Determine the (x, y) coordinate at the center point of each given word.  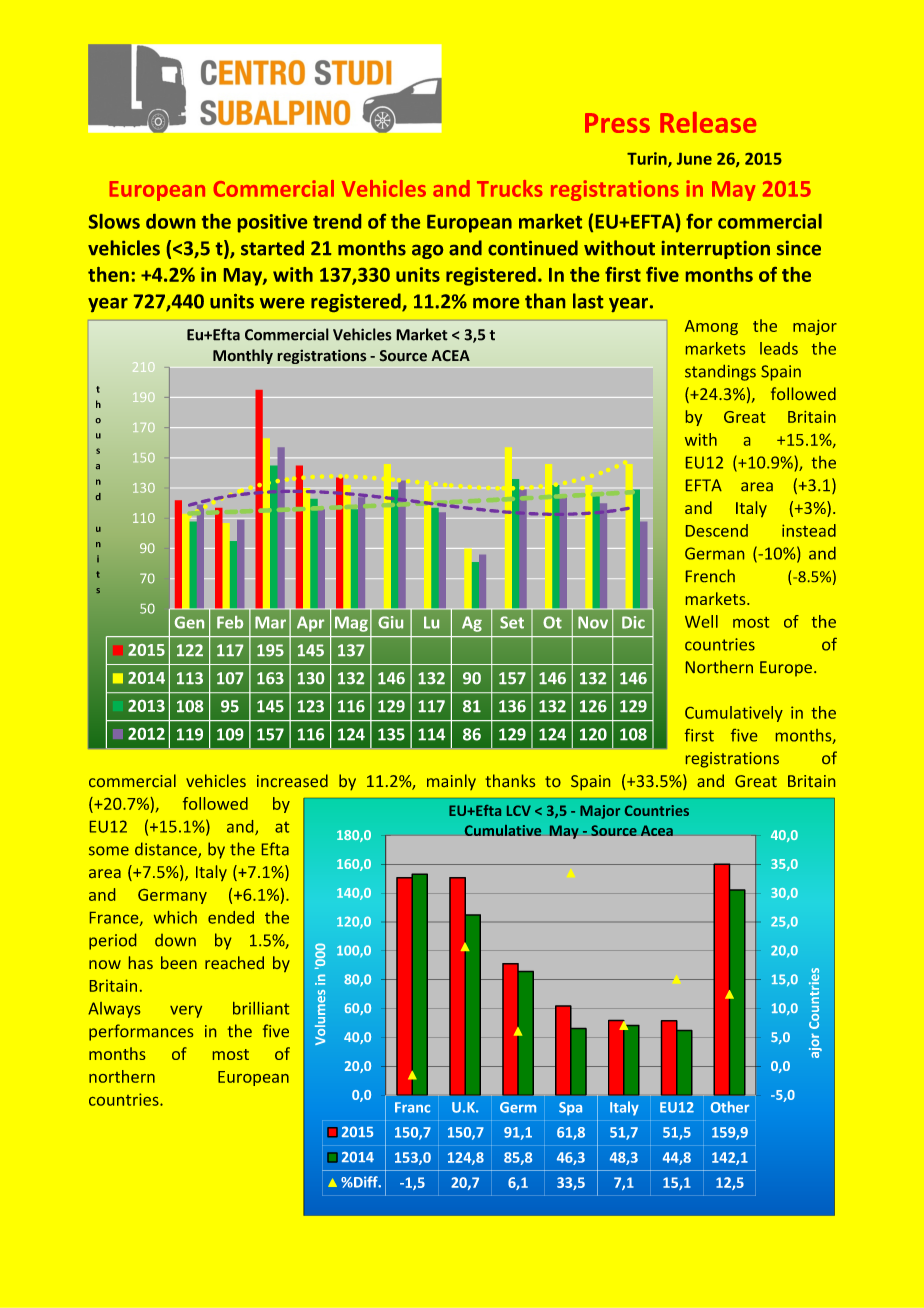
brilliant (261, 1008)
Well (701, 621)
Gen (189, 622)
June (694, 159)
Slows (114, 221)
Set (512, 622)
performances (141, 1032)
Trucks (509, 188)
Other (730, 1107)
